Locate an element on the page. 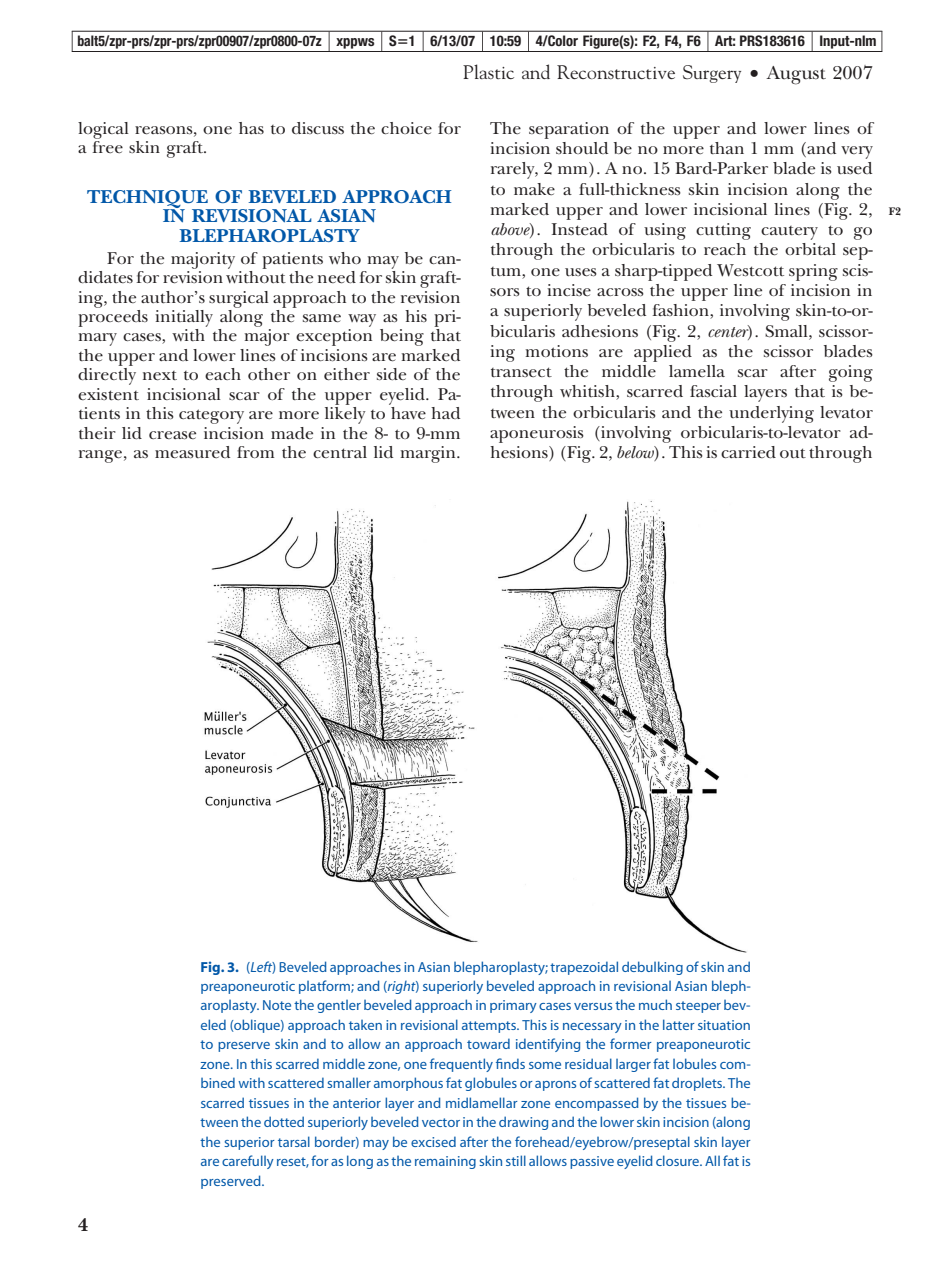 The image size is (952, 1275). steeper is located at coordinates (698, 1007).
